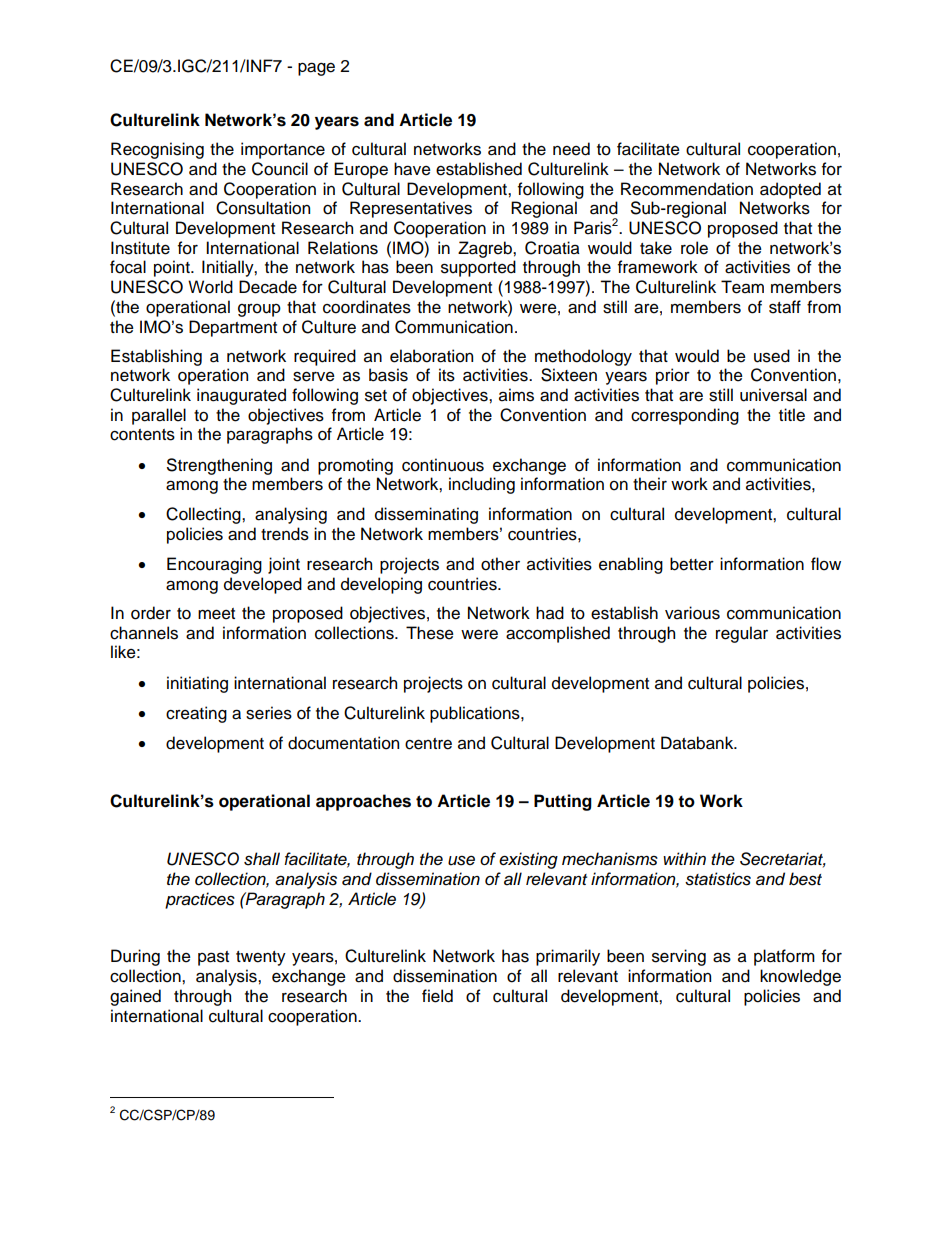 This screenshot has height=1233, width=952. What do you see at coordinates (196, 714) in the screenshot?
I see `creating` at bounding box center [196, 714].
